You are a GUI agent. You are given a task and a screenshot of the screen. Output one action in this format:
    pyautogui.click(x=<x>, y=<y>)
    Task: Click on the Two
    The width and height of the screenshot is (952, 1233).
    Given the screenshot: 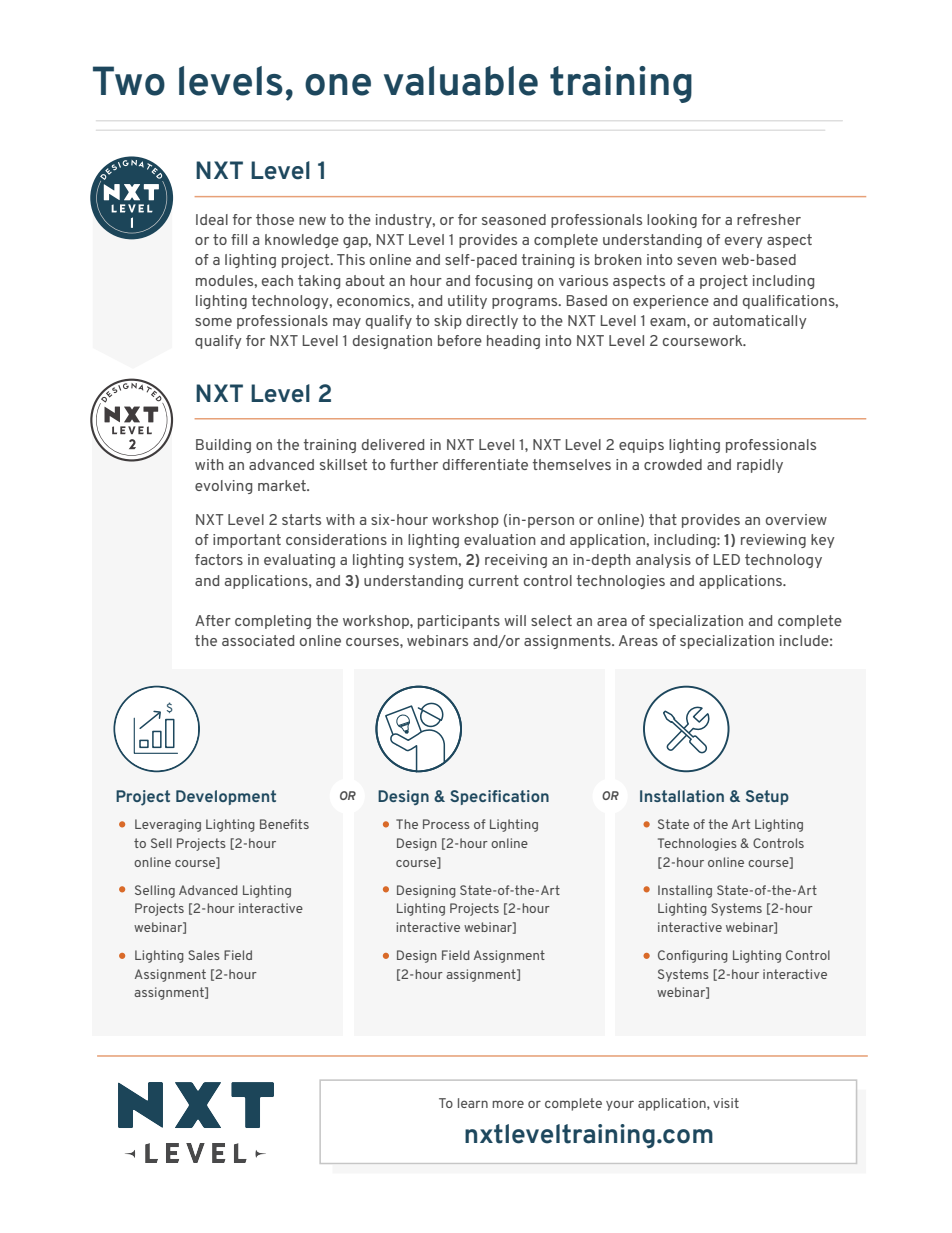 What is the action you would take?
    pyautogui.click(x=129, y=81)
